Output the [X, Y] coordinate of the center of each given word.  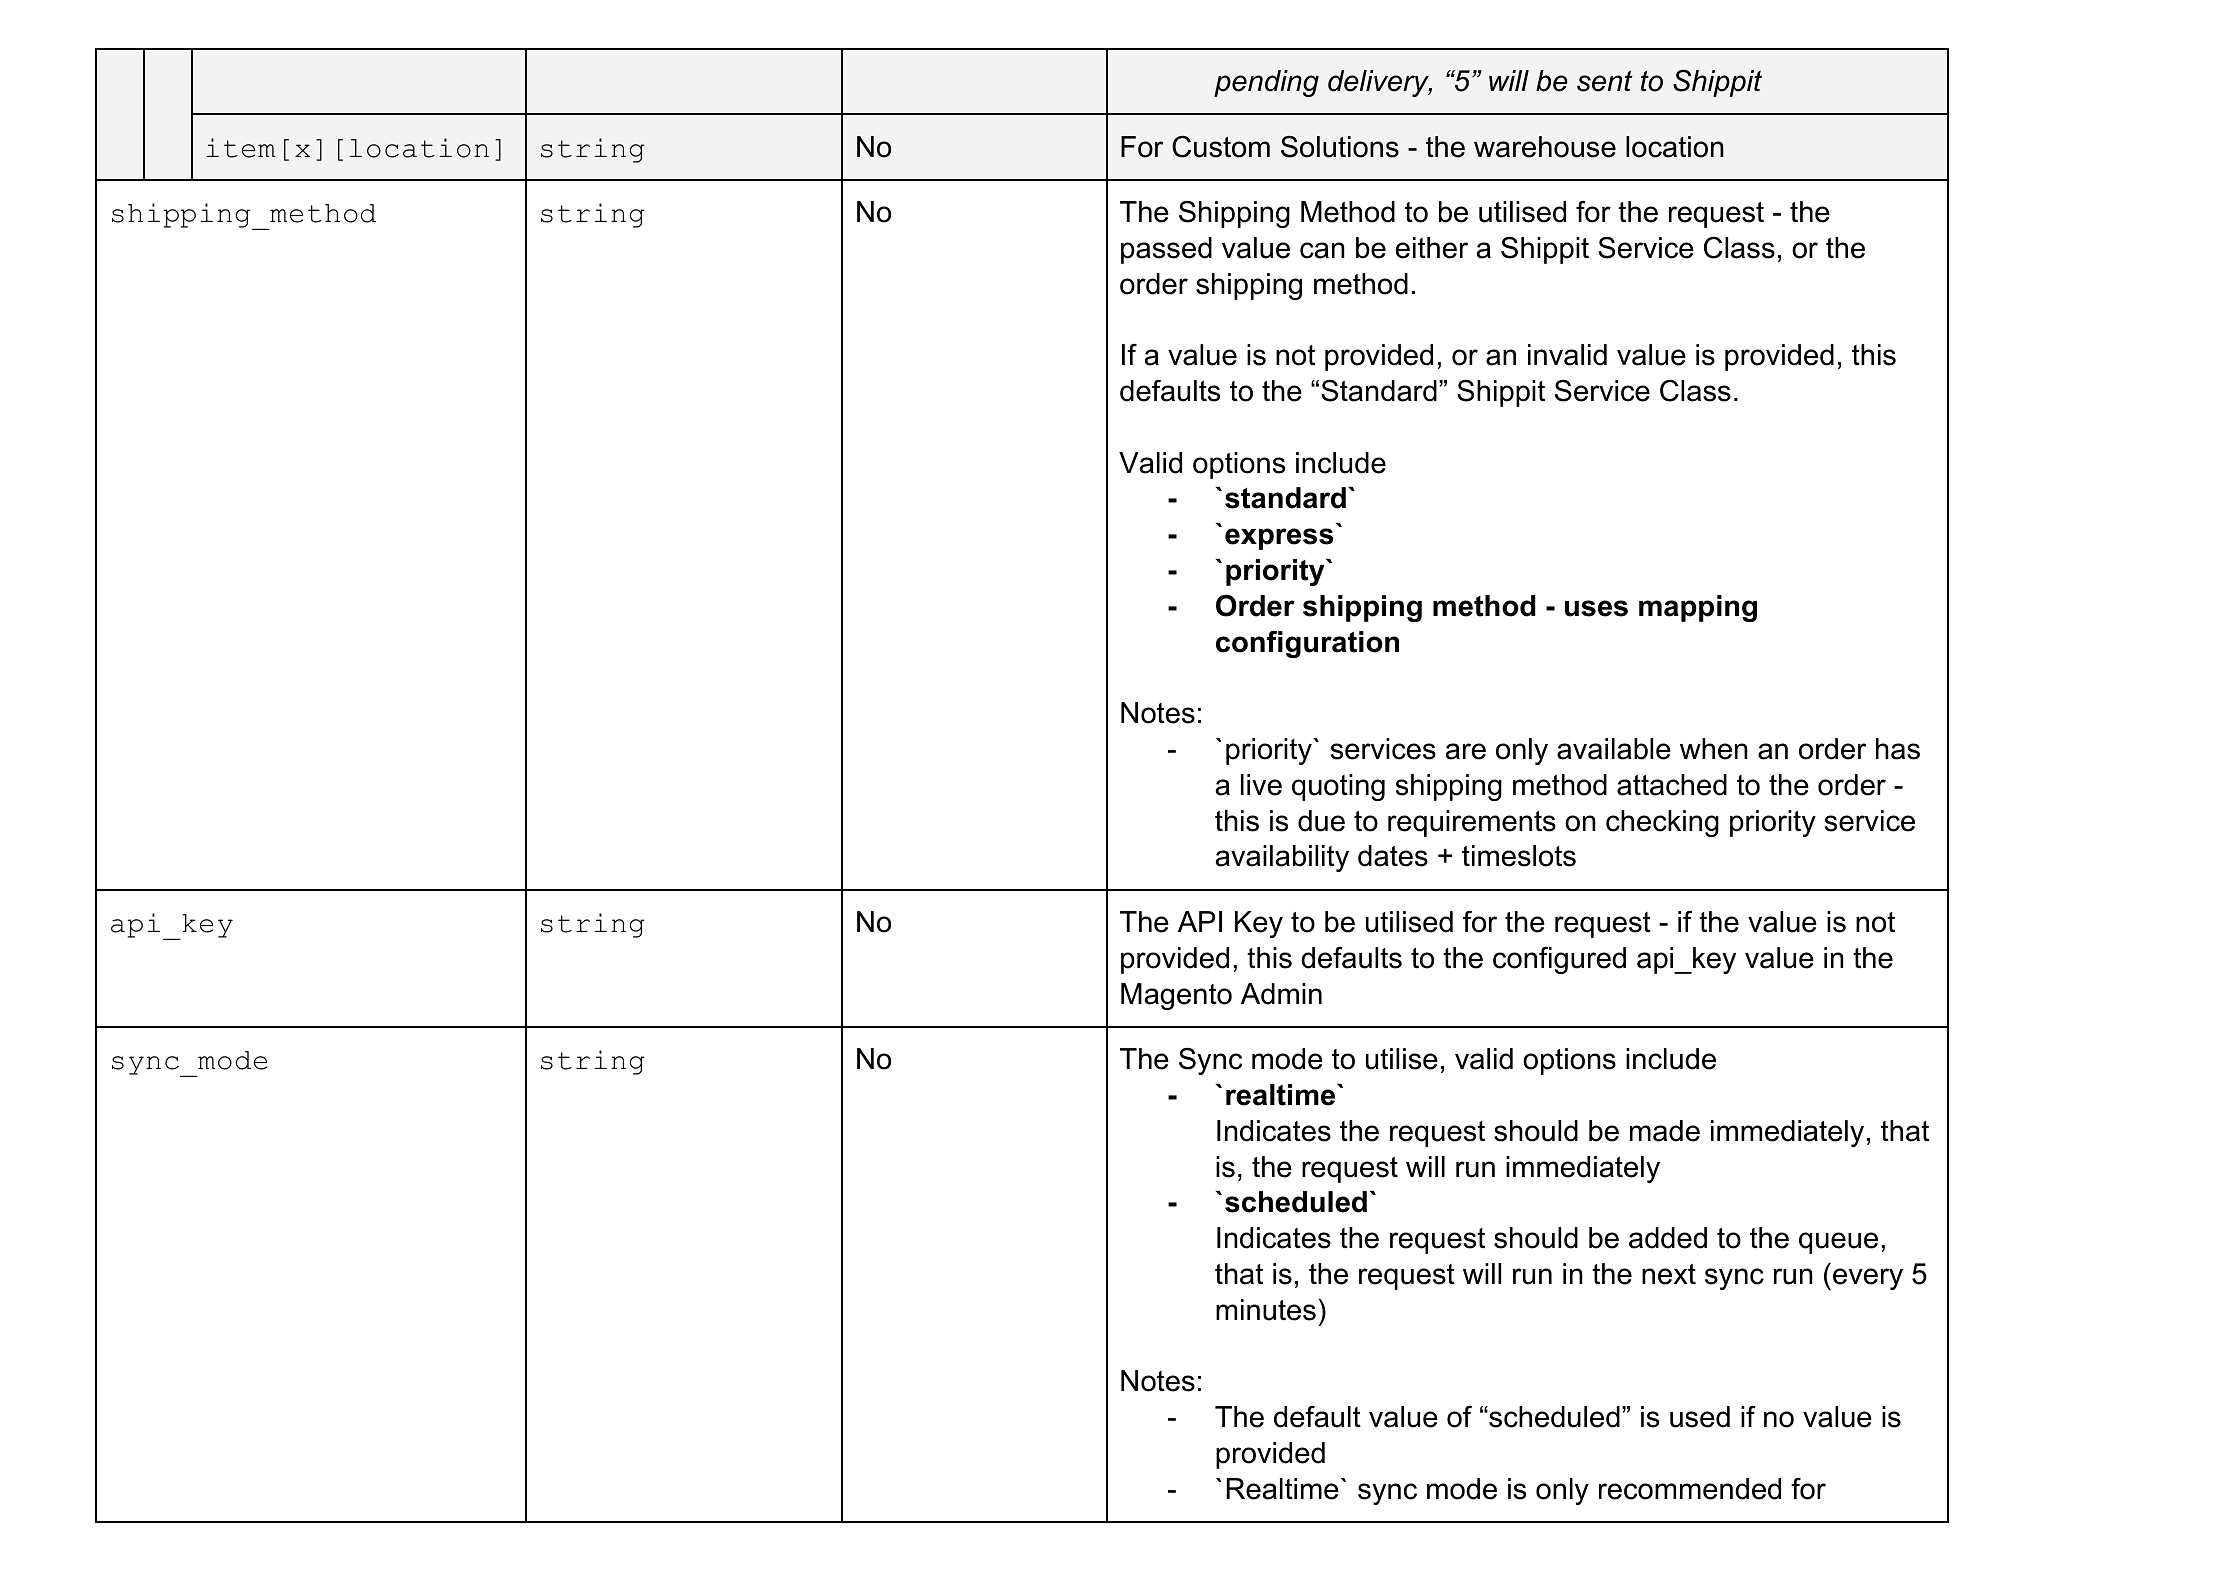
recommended [1690, 1489]
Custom [1221, 146]
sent [1605, 81]
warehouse [1545, 147]
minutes [1266, 1310]
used [1700, 1417]
